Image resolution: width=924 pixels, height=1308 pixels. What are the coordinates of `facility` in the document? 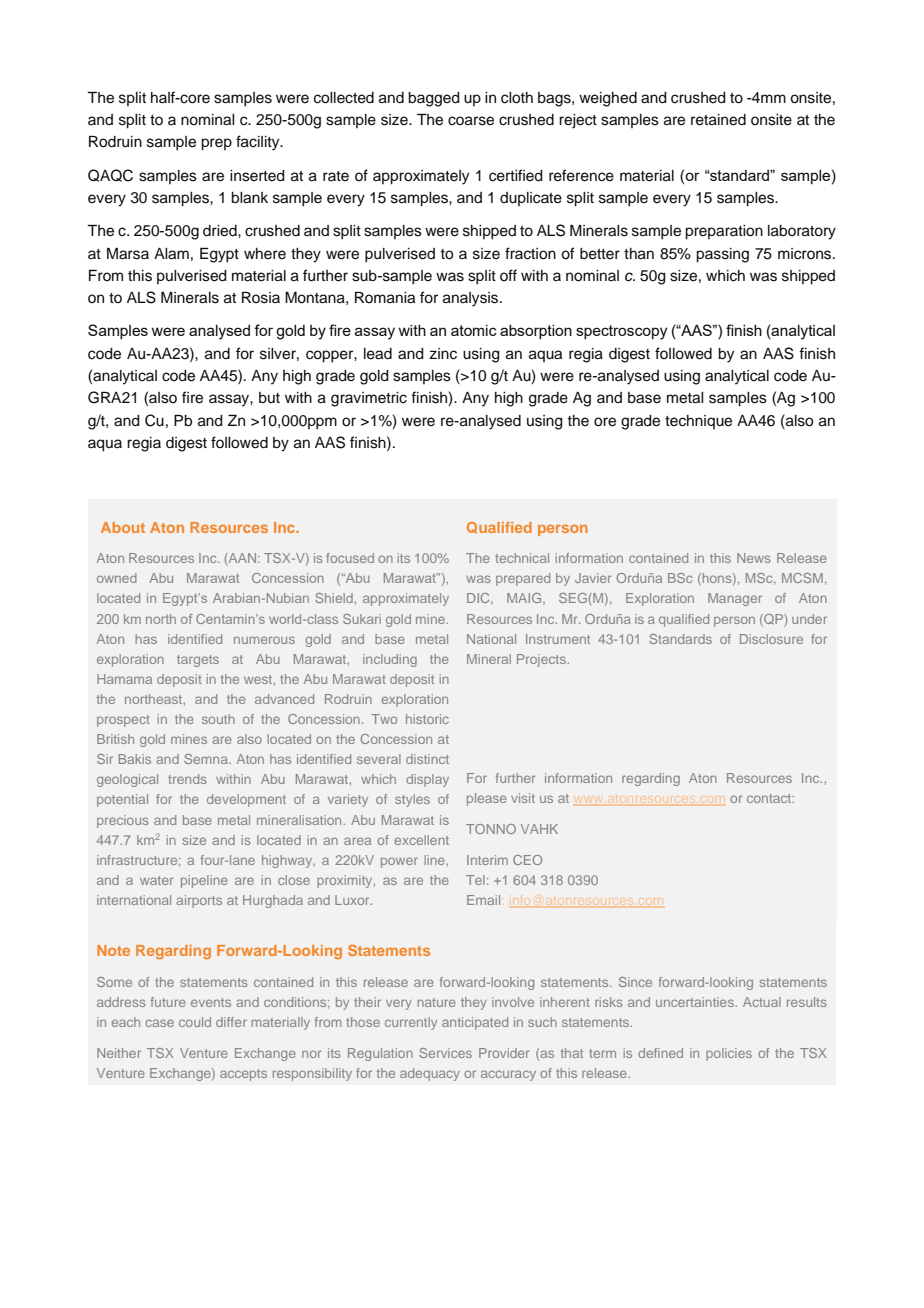 It's located at (259, 143).
